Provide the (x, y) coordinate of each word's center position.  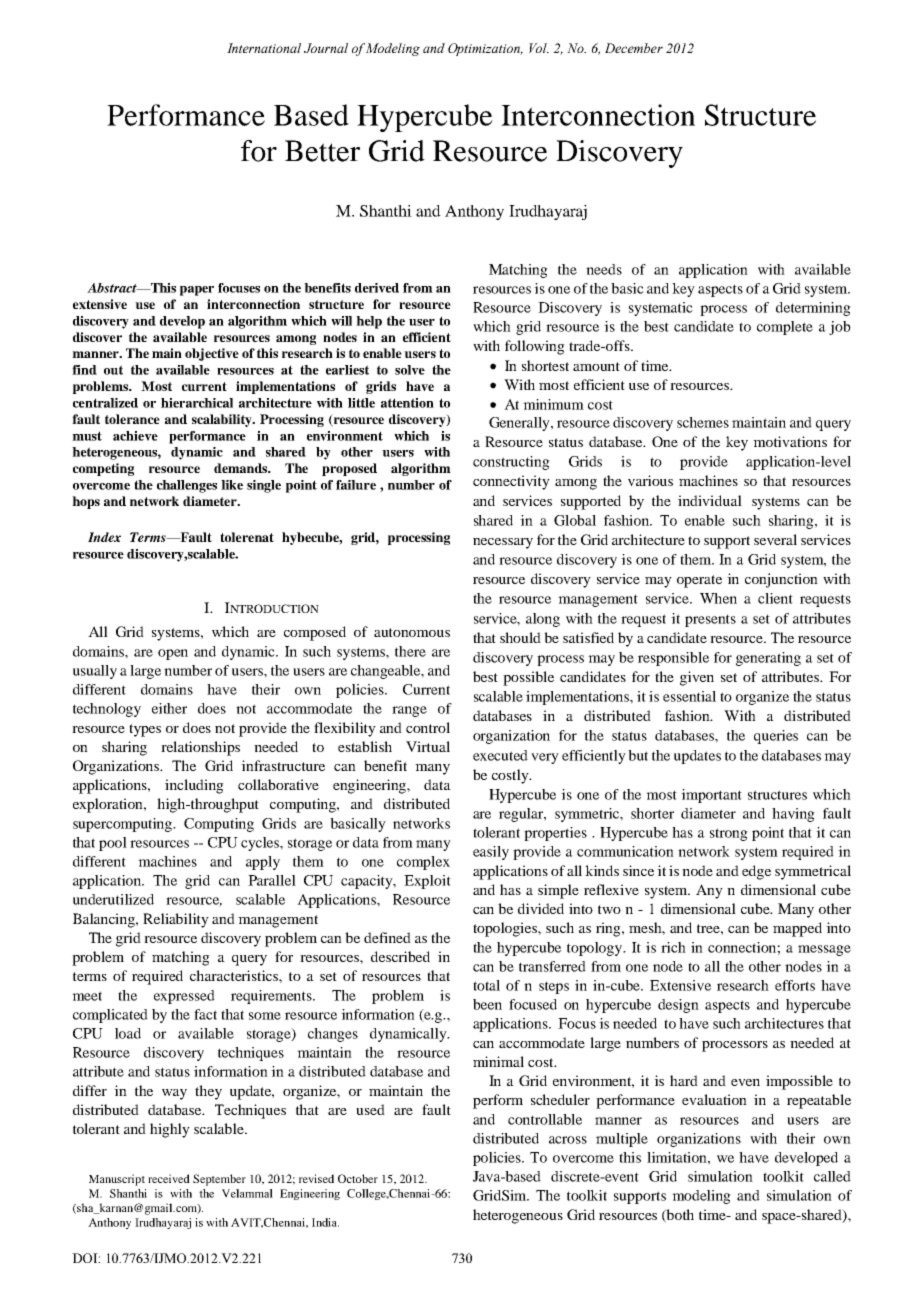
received (169, 1178)
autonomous (412, 632)
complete (785, 328)
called (832, 1176)
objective (212, 354)
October (358, 1178)
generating (768, 659)
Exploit (427, 882)
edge (756, 872)
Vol (539, 48)
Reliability (176, 920)
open (173, 654)
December (634, 48)
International (264, 48)
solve (410, 370)
